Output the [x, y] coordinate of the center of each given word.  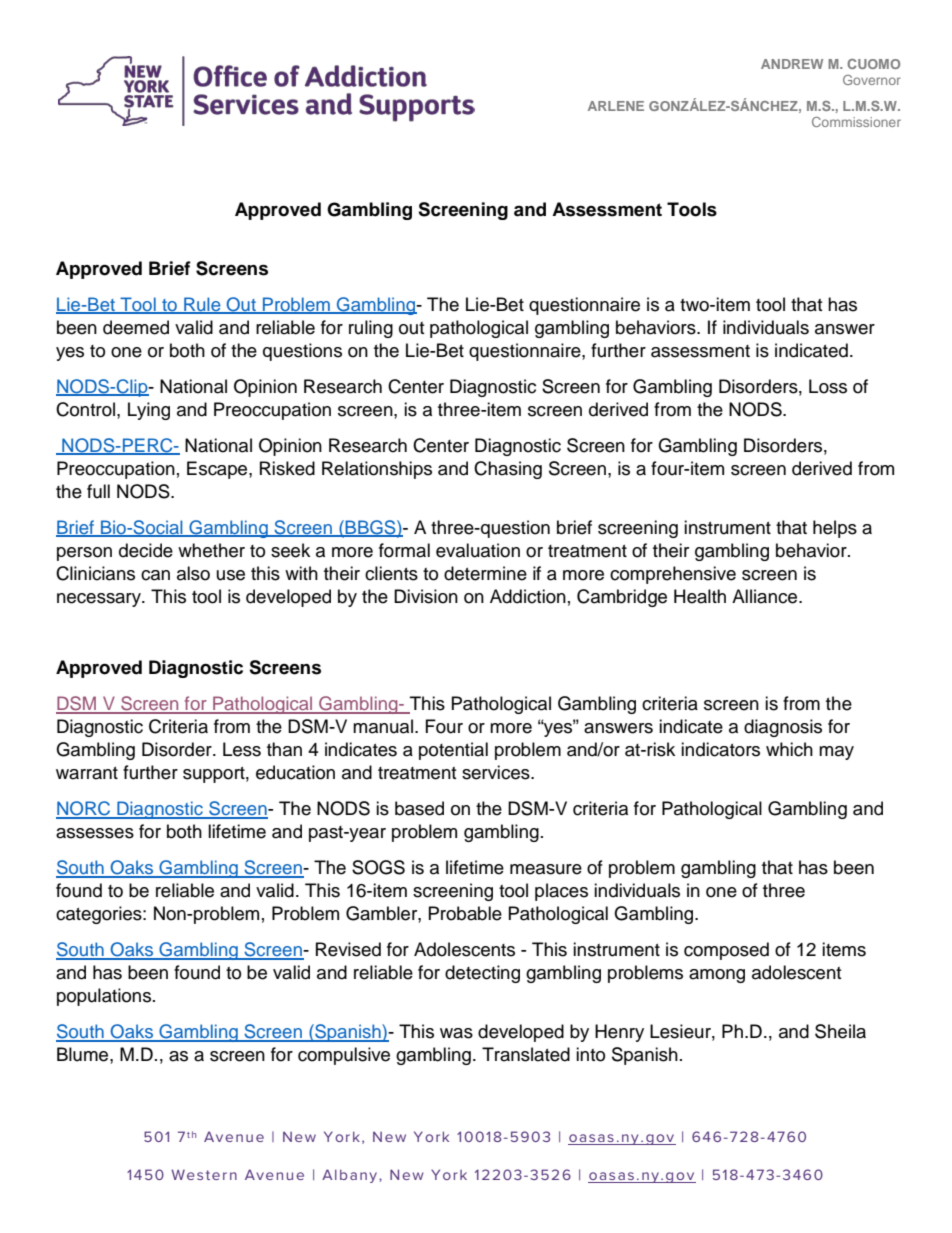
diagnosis [783, 728]
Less [242, 749]
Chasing [508, 470]
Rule [202, 305]
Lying [149, 411]
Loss [828, 386]
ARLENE [616, 106]
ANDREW [792, 64]
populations [105, 997]
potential [453, 751]
